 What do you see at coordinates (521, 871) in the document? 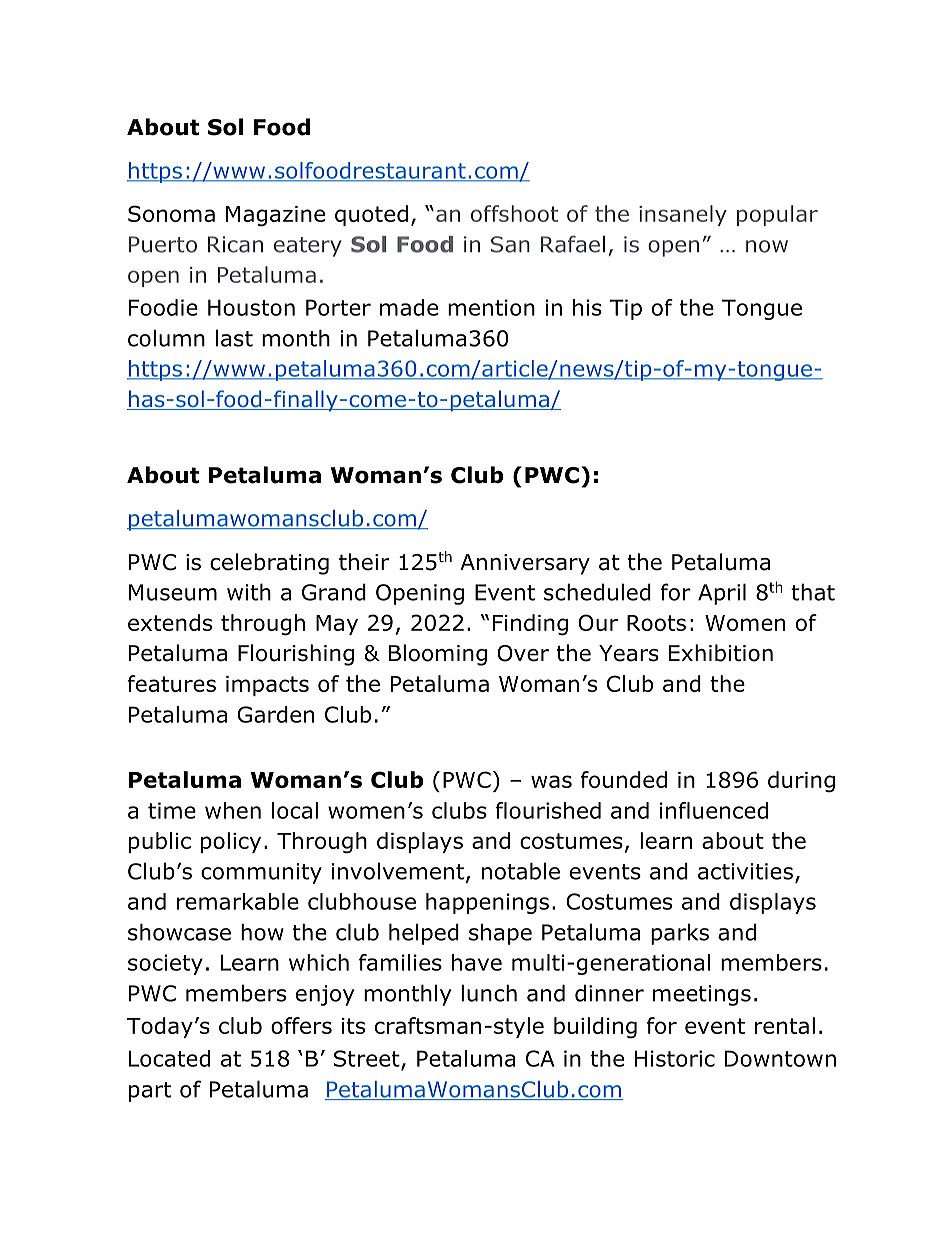
I see `notable` at bounding box center [521, 871].
